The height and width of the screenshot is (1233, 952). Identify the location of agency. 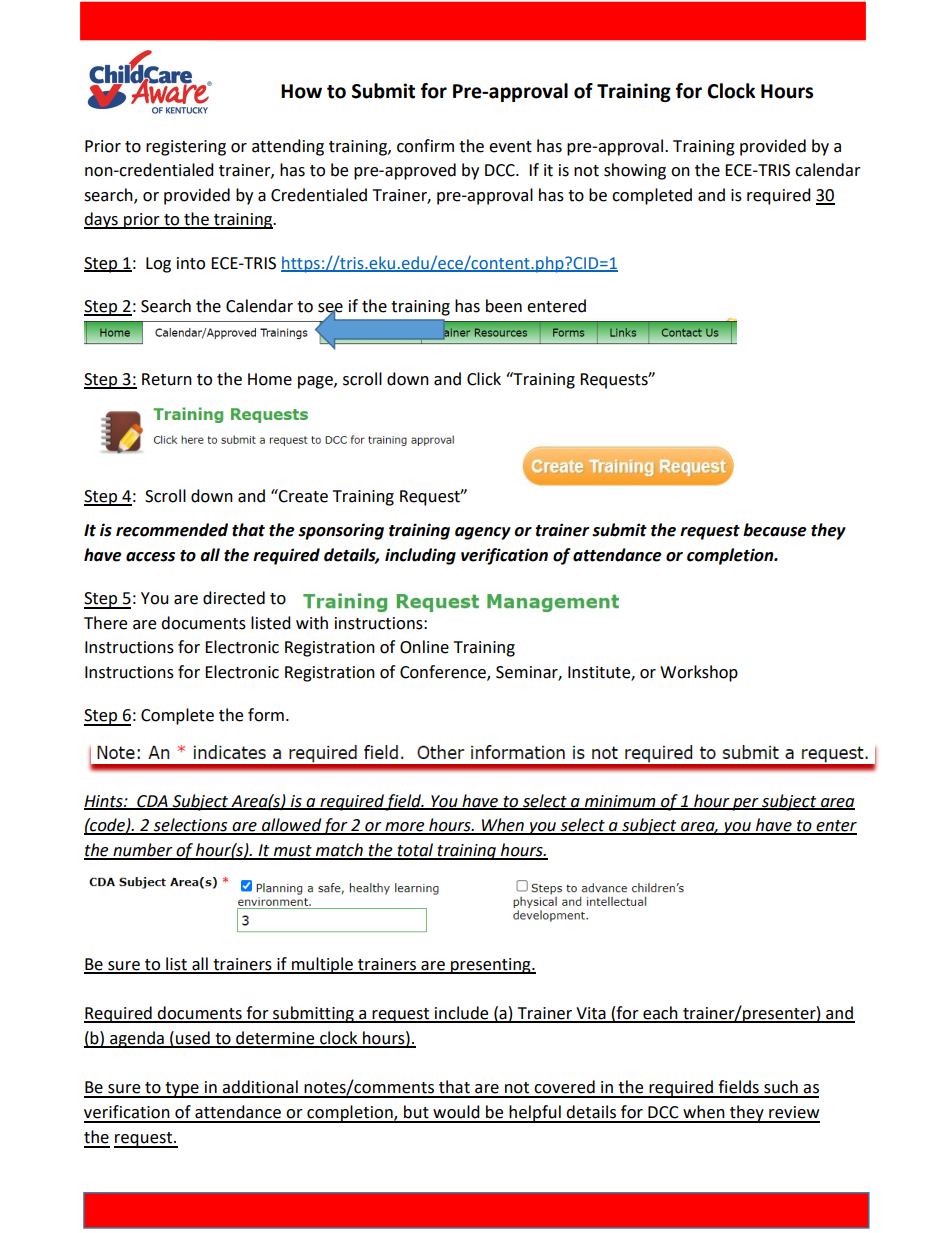
(483, 533).
